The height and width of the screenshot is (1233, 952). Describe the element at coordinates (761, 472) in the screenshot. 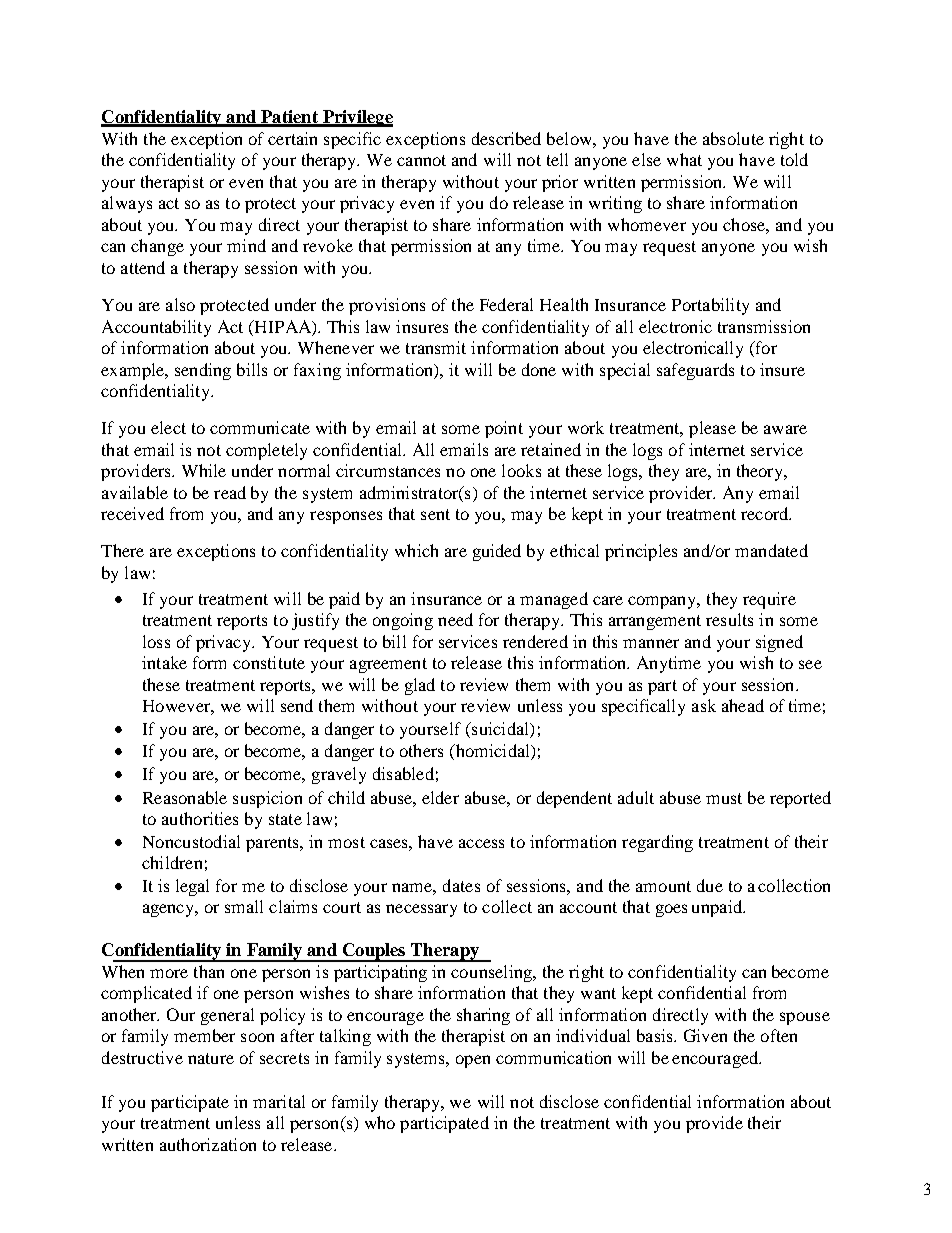

I see `theory` at that location.
